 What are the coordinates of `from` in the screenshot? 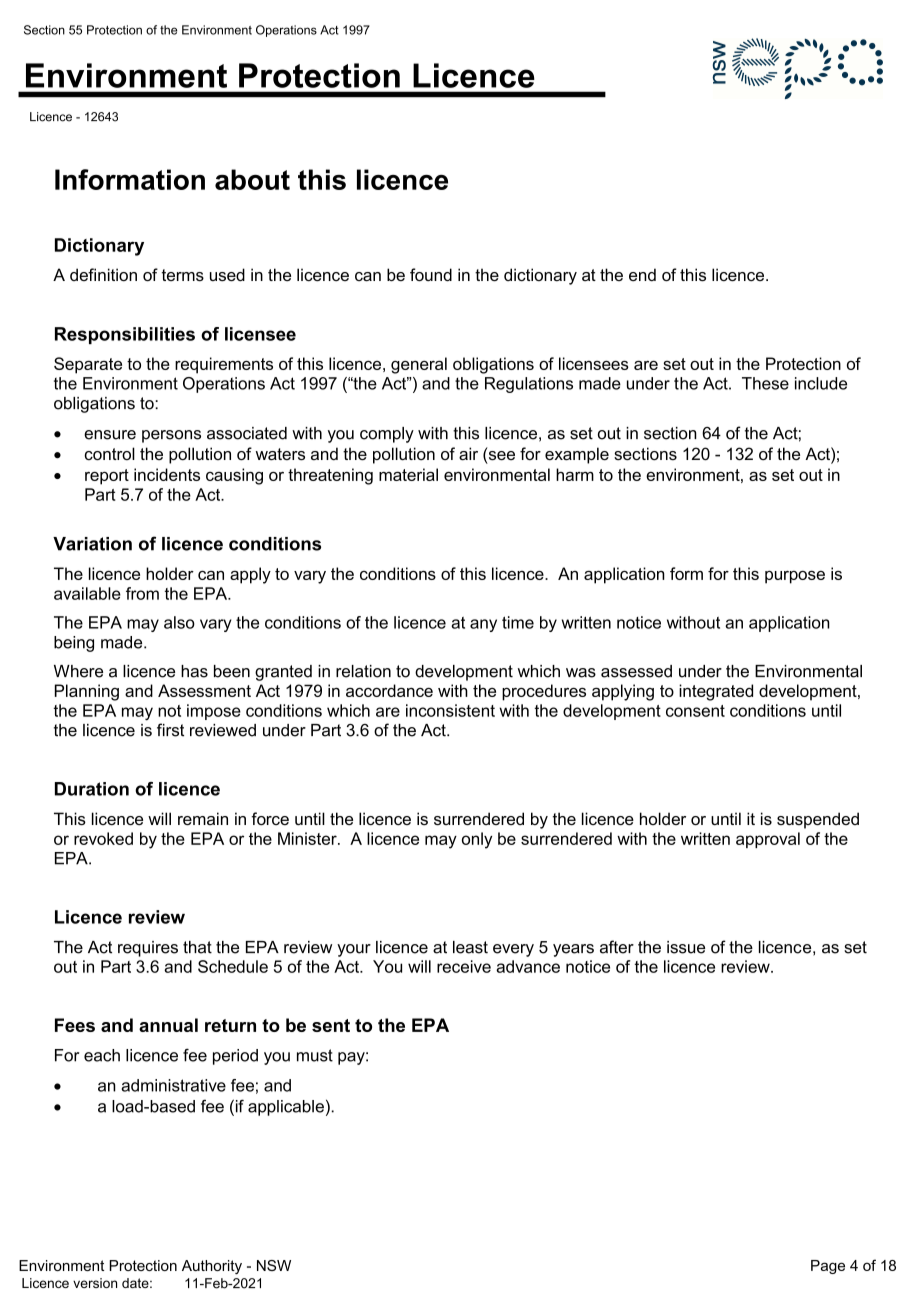 It's located at (142, 593).
